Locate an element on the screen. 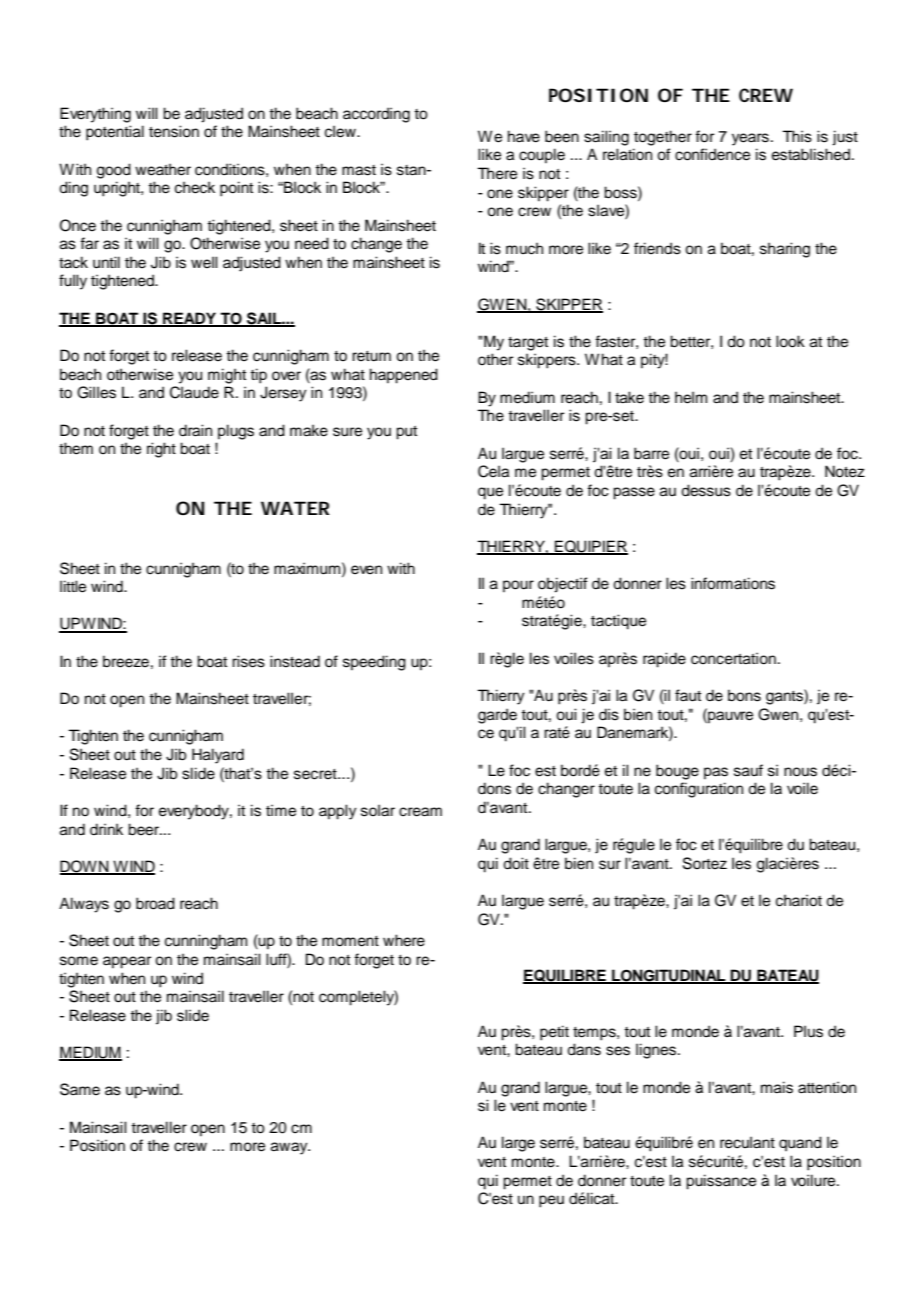  appear is located at coordinates (127, 962).
